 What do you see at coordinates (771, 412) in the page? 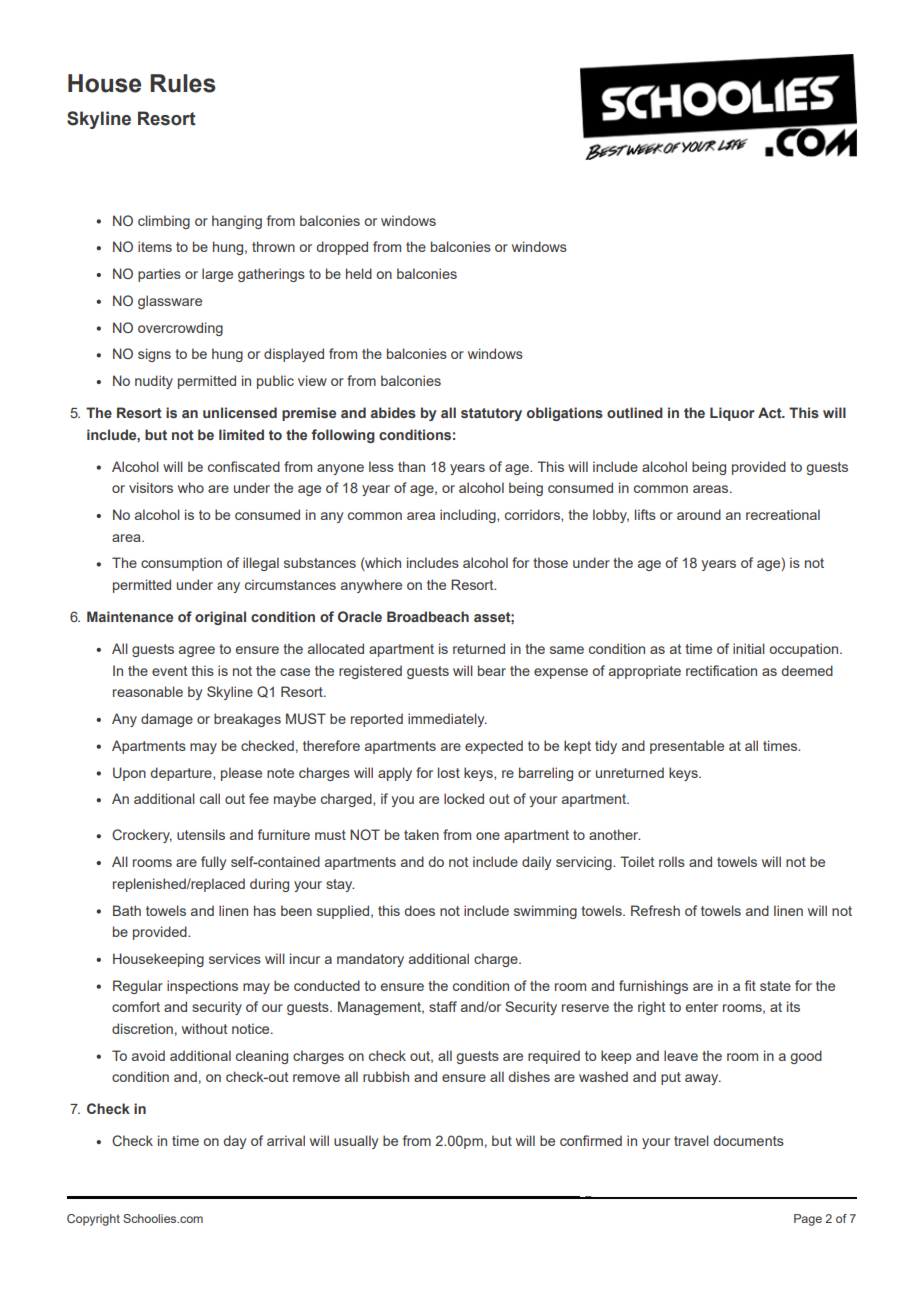
I see `Act` at bounding box center [771, 412].
